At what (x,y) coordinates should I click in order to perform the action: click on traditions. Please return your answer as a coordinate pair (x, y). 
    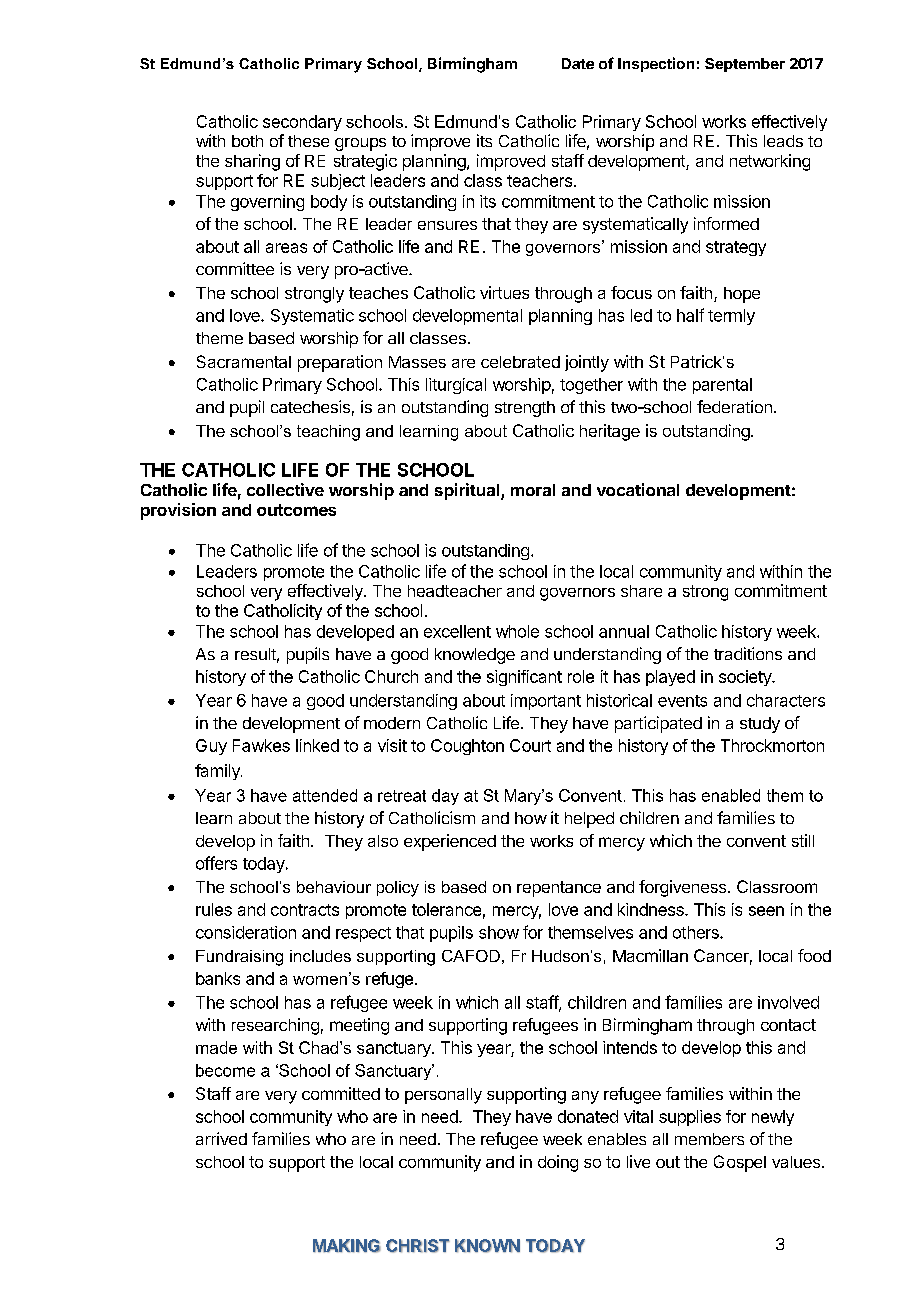
    Looking at the image, I should click on (748, 653).
